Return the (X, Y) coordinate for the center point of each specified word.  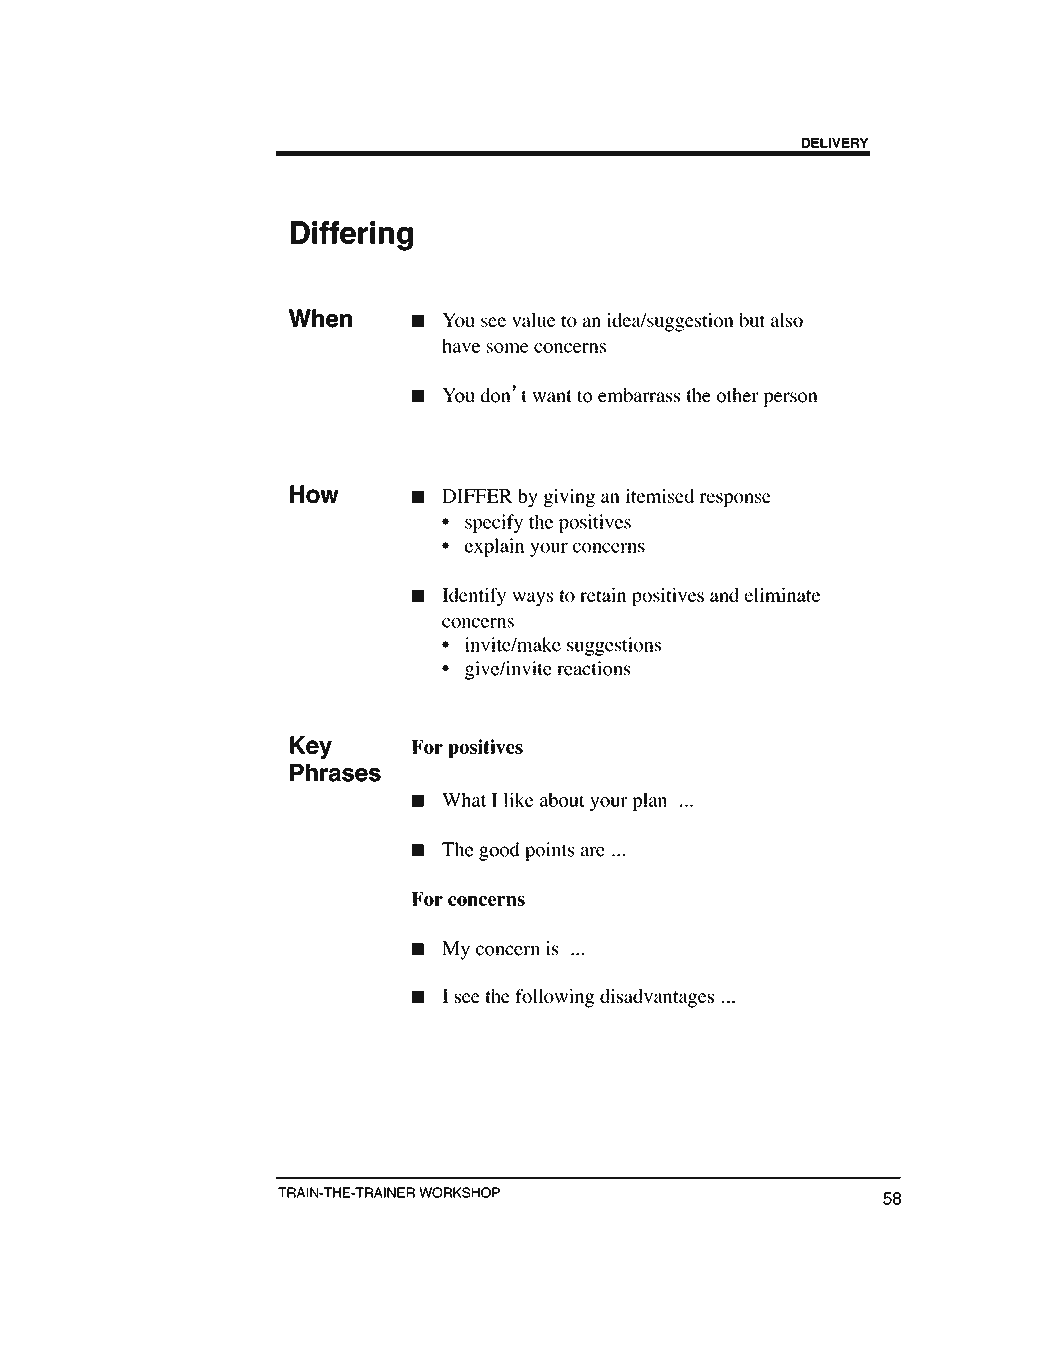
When (320, 318)
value (534, 320)
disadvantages (657, 998)
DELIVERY (835, 143)
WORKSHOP (459, 1192)
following (554, 998)
